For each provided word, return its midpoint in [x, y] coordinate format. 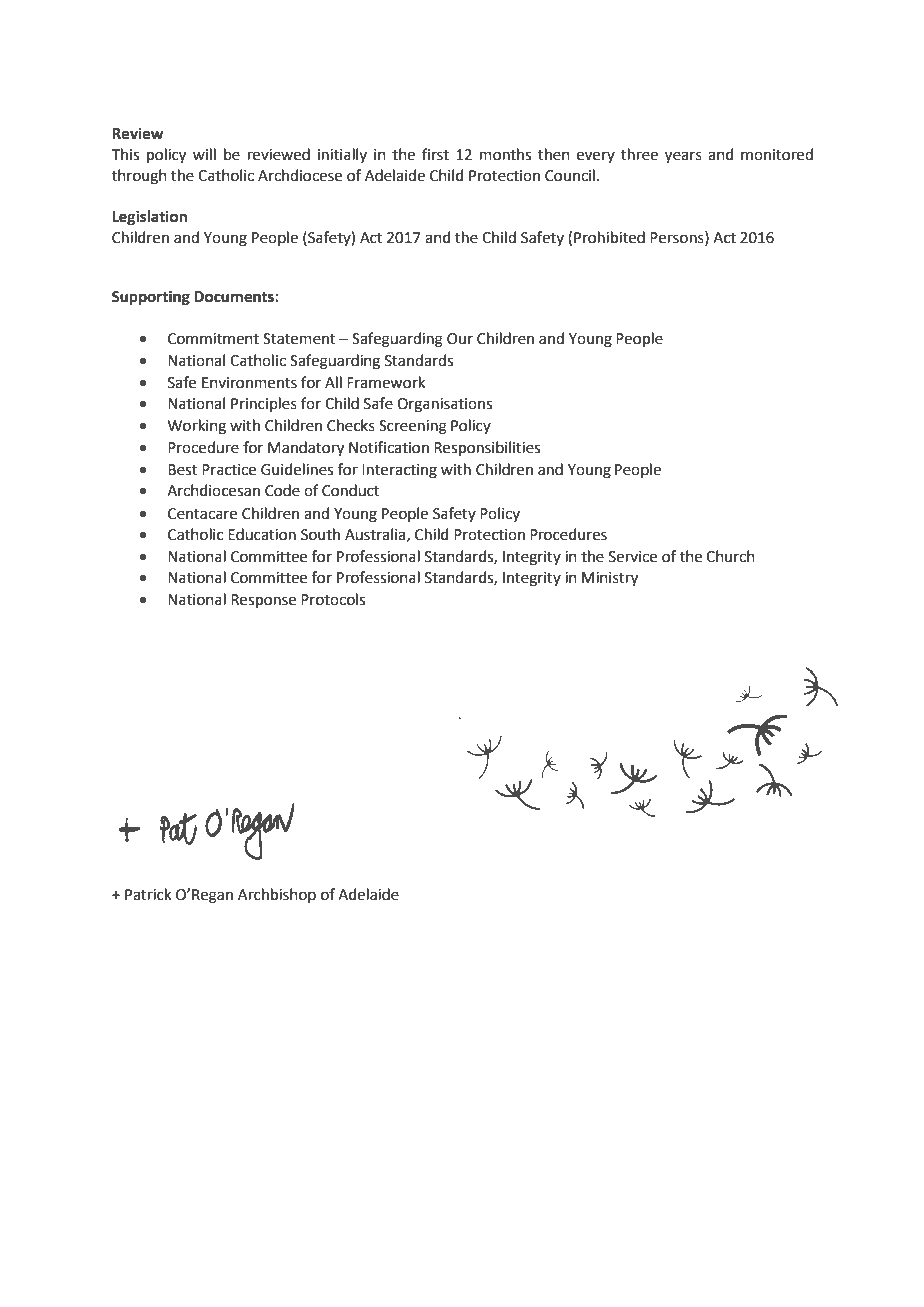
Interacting [399, 471]
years [683, 157]
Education [262, 534]
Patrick [148, 894]
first [435, 154]
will [204, 154]
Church [730, 556]
